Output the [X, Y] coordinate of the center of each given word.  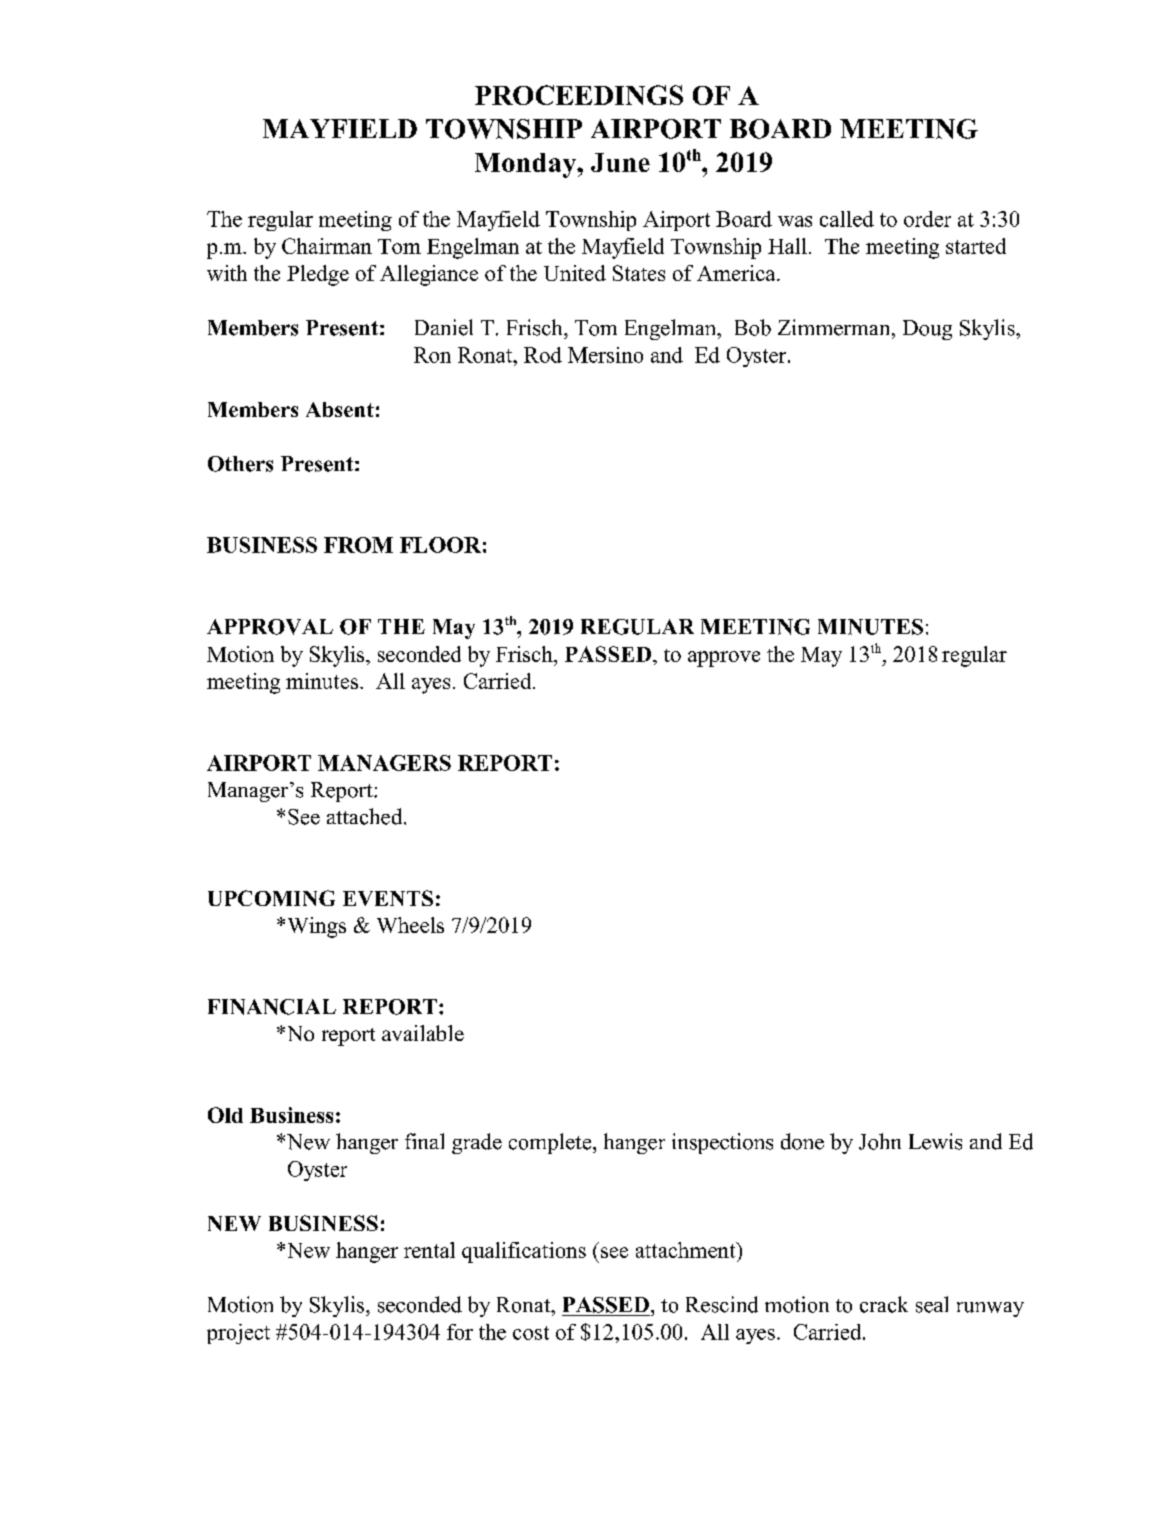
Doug [927, 330]
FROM [358, 545]
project [238, 1334]
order [927, 219]
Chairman [327, 246]
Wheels [410, 925]
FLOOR [440, 545]
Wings [317, 927]
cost [531, 1333]
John [880, 1141]
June [620, 162]
